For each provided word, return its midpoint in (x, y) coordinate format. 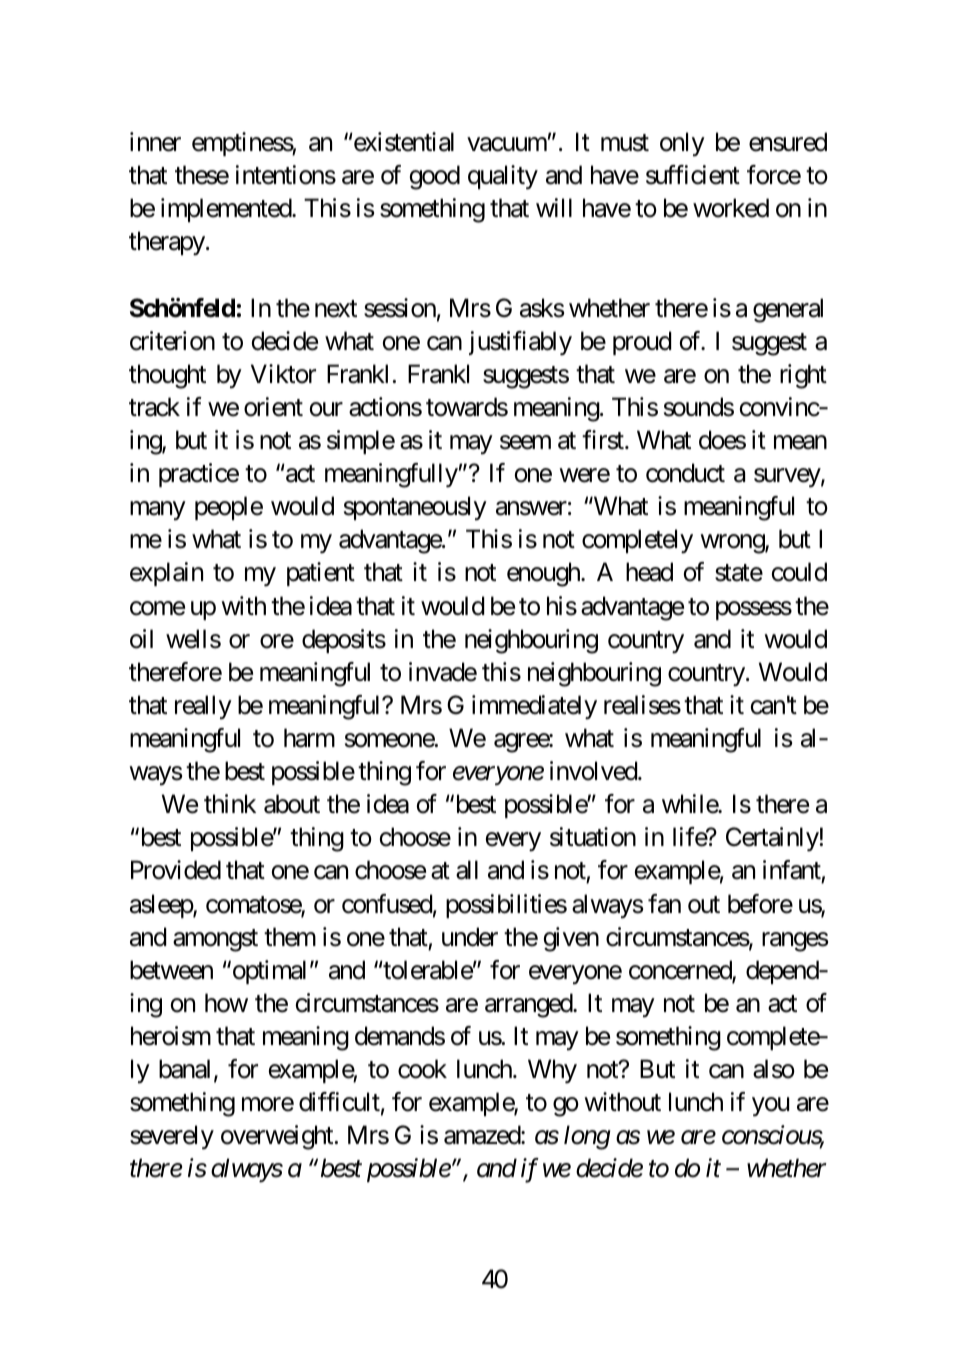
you (770, 1107)
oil (141, 639)
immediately (534, 707)
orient (273, 407)
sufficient (693, 175)
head (649, 572)
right (803, 376)
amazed (483, 1135)
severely (172, 1137)
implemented (227, 210)
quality (503, 177)
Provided (176, 870)
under (470, 937)
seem (525, 443)
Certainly (772, 839)
